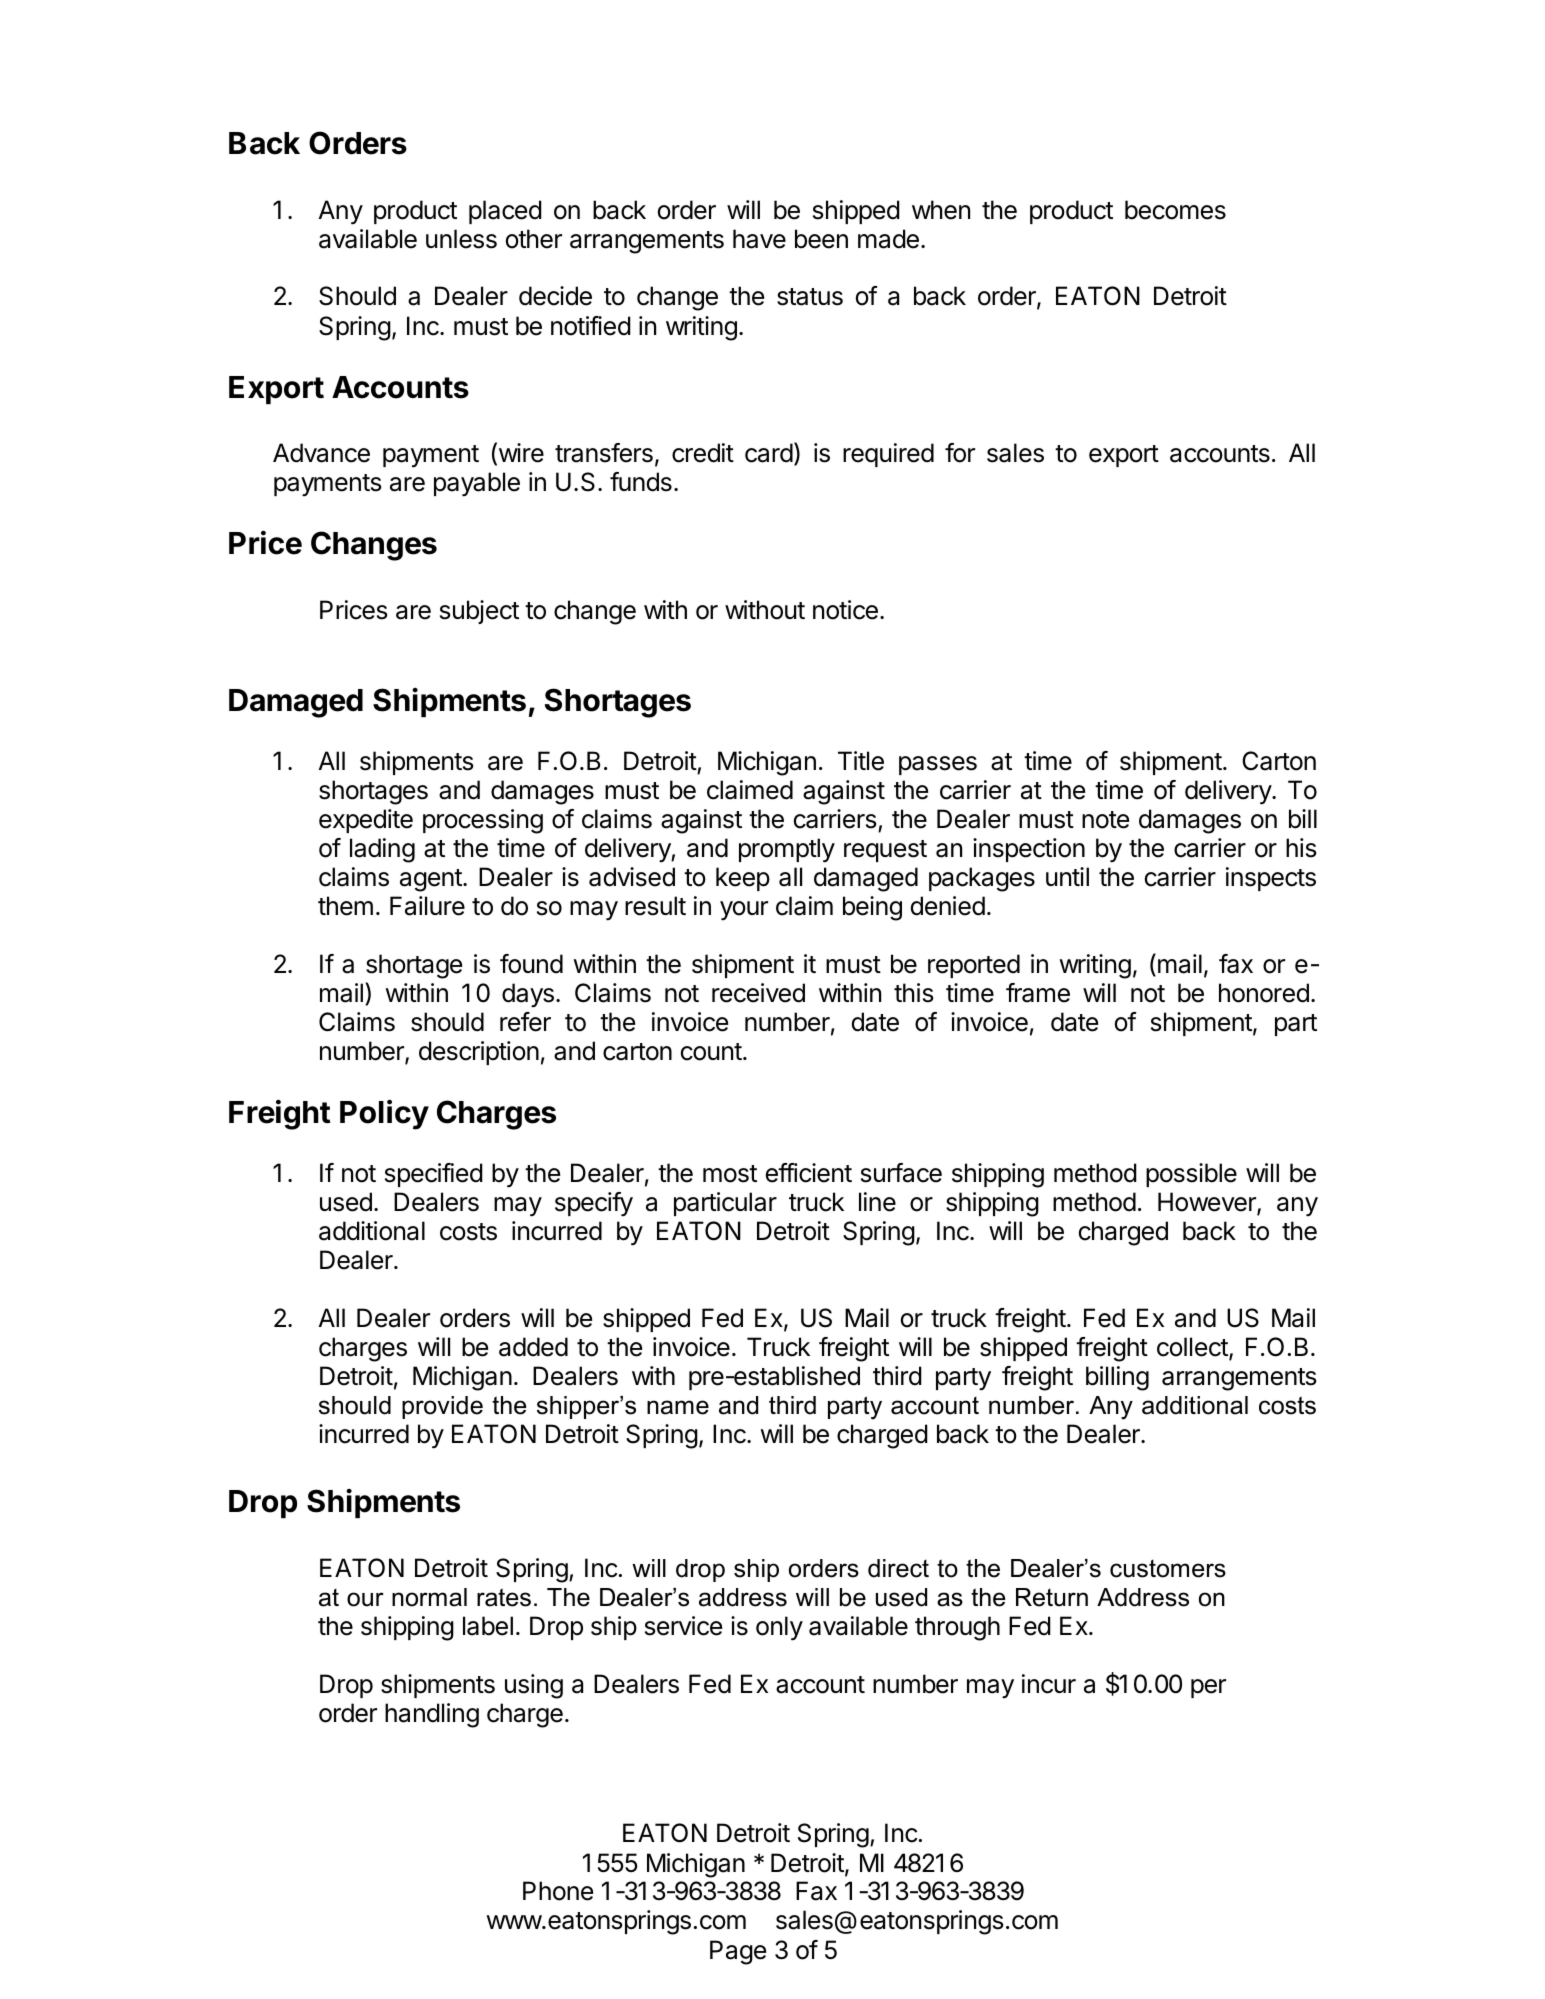  What do you see at coordinates (809, 1173) in the image?
I see `efficient` at bounding box center [809, 1173].
